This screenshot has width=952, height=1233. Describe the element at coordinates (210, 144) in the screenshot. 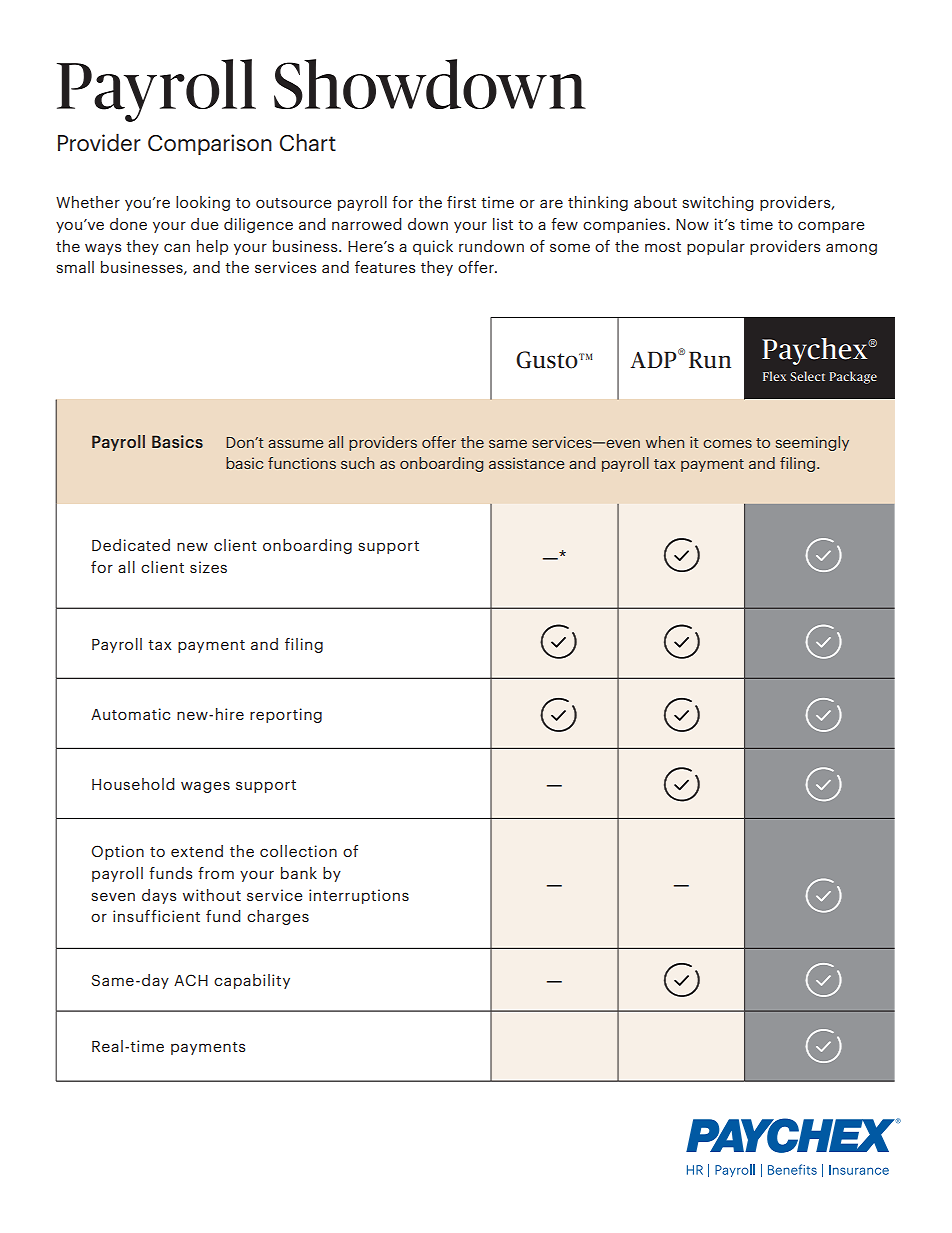

I see `Comparison` at that location.
